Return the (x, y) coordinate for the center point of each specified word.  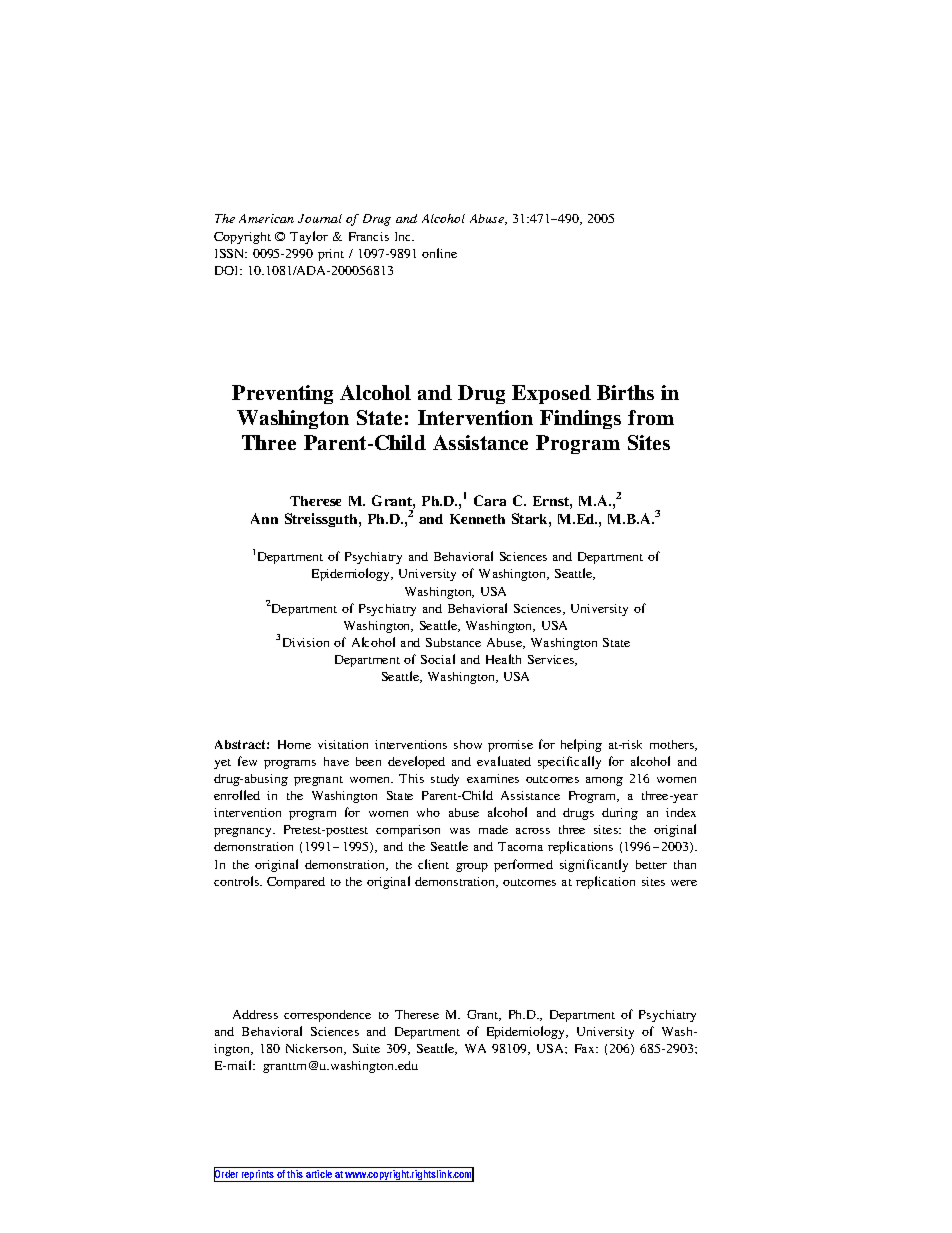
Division (306, 642)
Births (625, 392)
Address (255, 1014)
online (439, 253)
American (266, 218)
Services (552, 660)
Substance (453, 642)
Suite (366, 1048)
